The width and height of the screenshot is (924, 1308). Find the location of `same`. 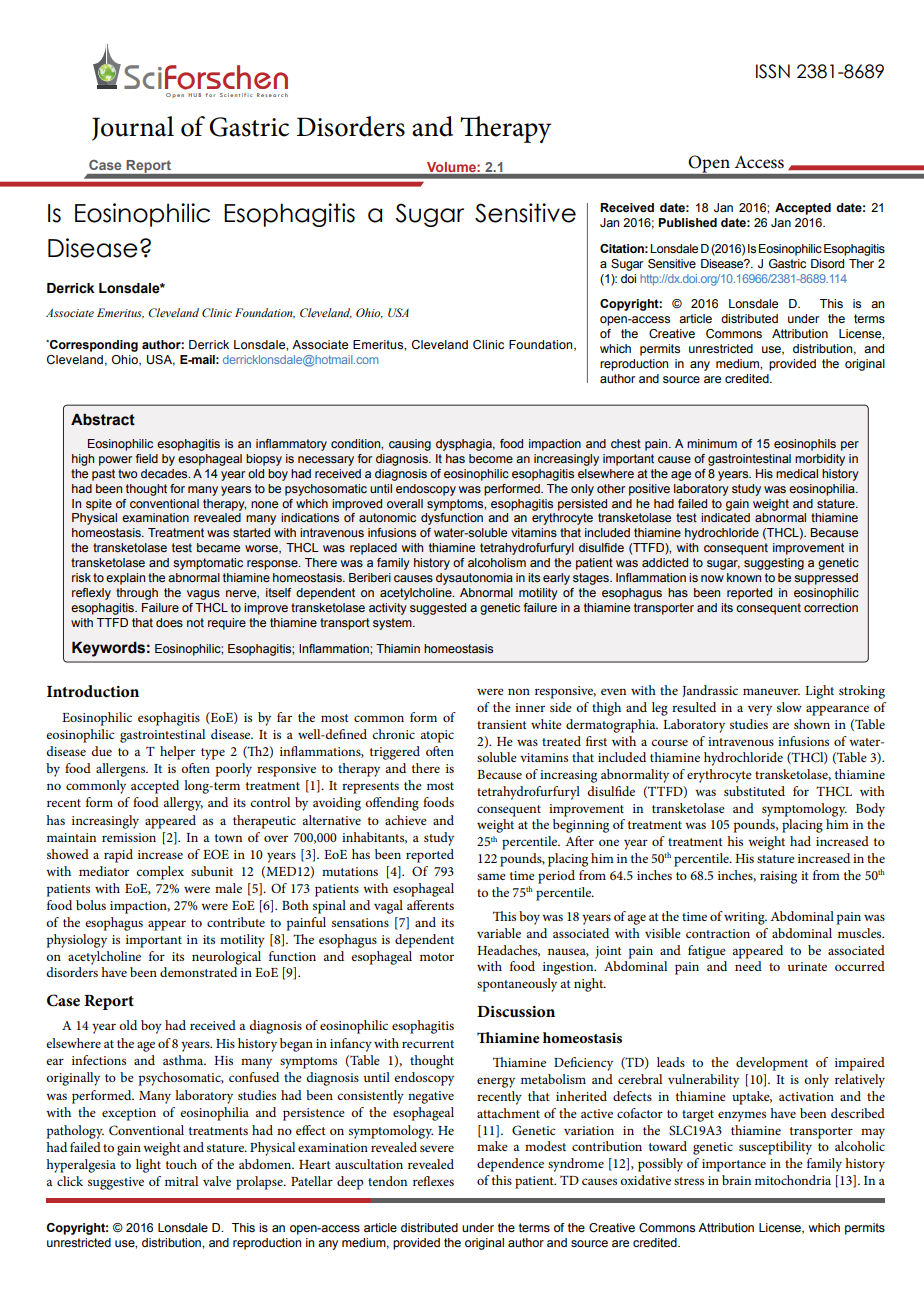

same is located at coordinates (491, 876).
